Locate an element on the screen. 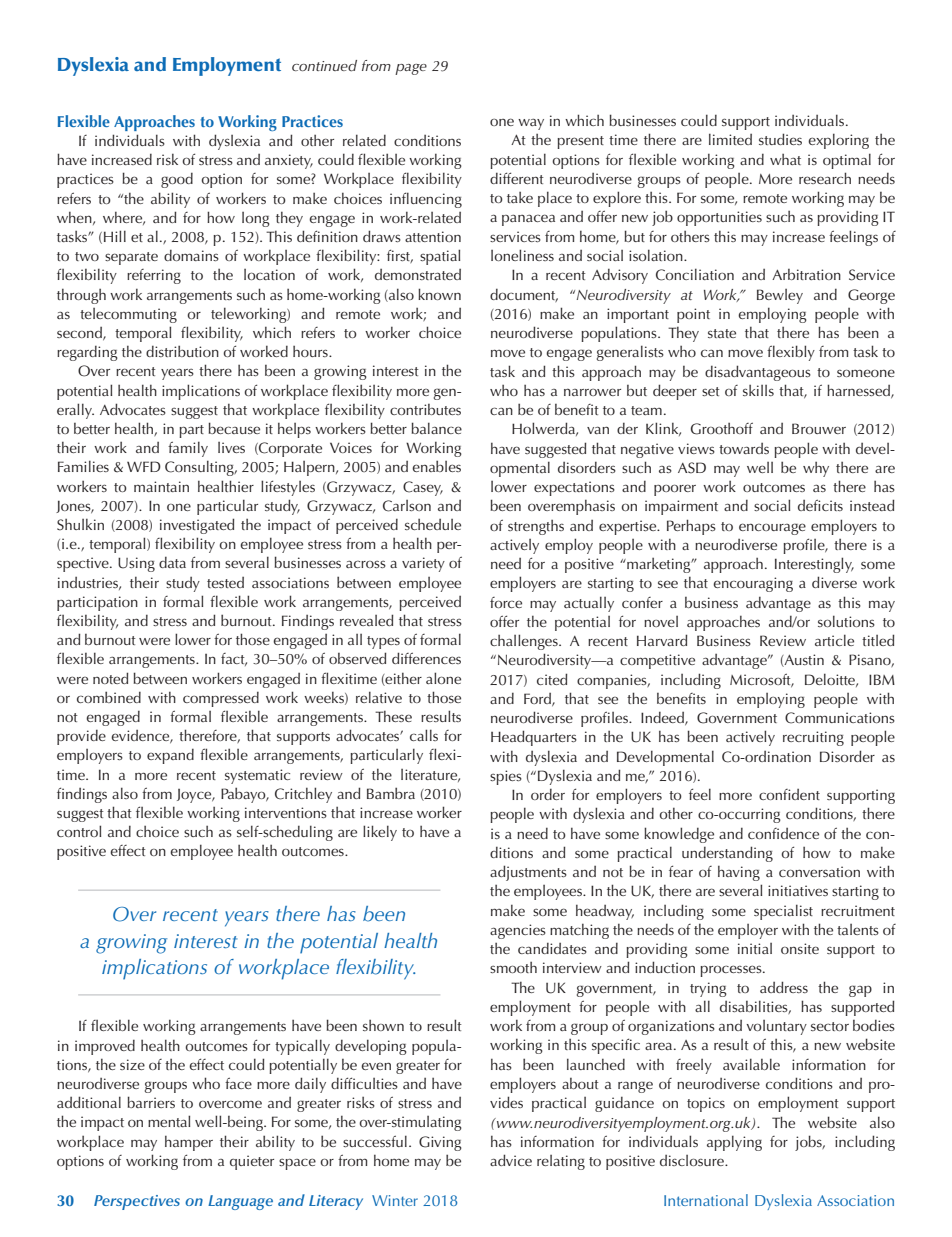  studies is located at coordinates (780, 139).
